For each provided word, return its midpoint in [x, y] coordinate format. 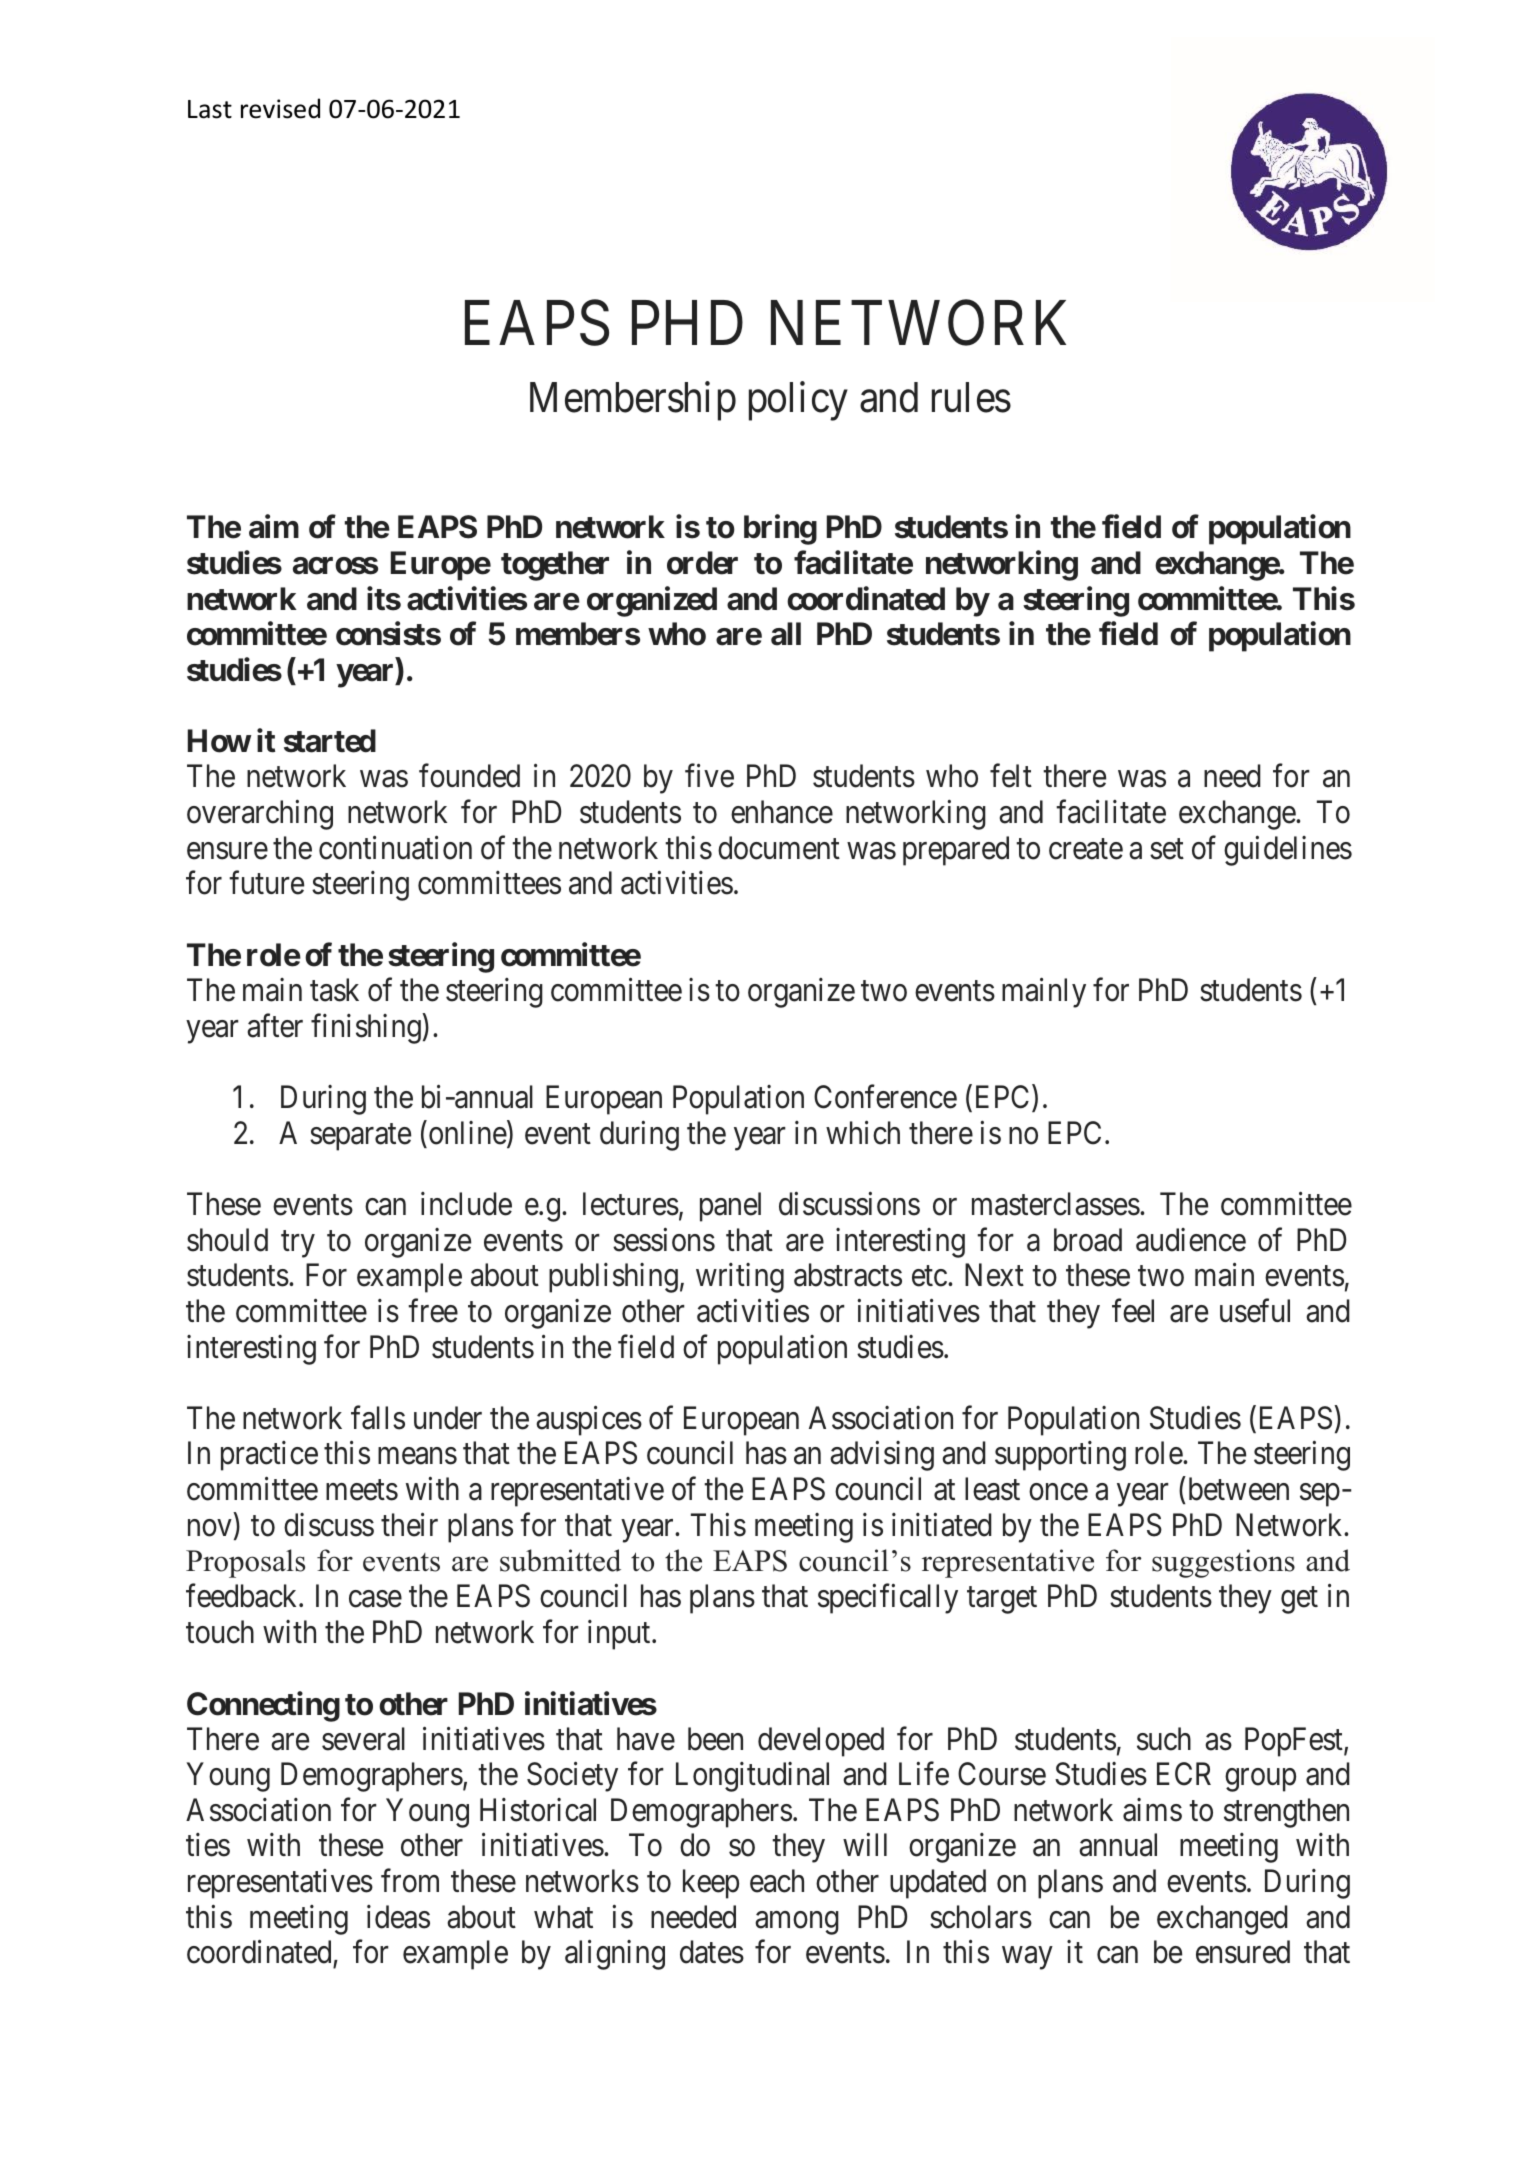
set [1167, 849]
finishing [366, 1029]
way [1027, 1958]
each [777, 1881]
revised [280, 108]
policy [798, 401]
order [702, 563]
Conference [885, 1097]
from [410, 1881]
